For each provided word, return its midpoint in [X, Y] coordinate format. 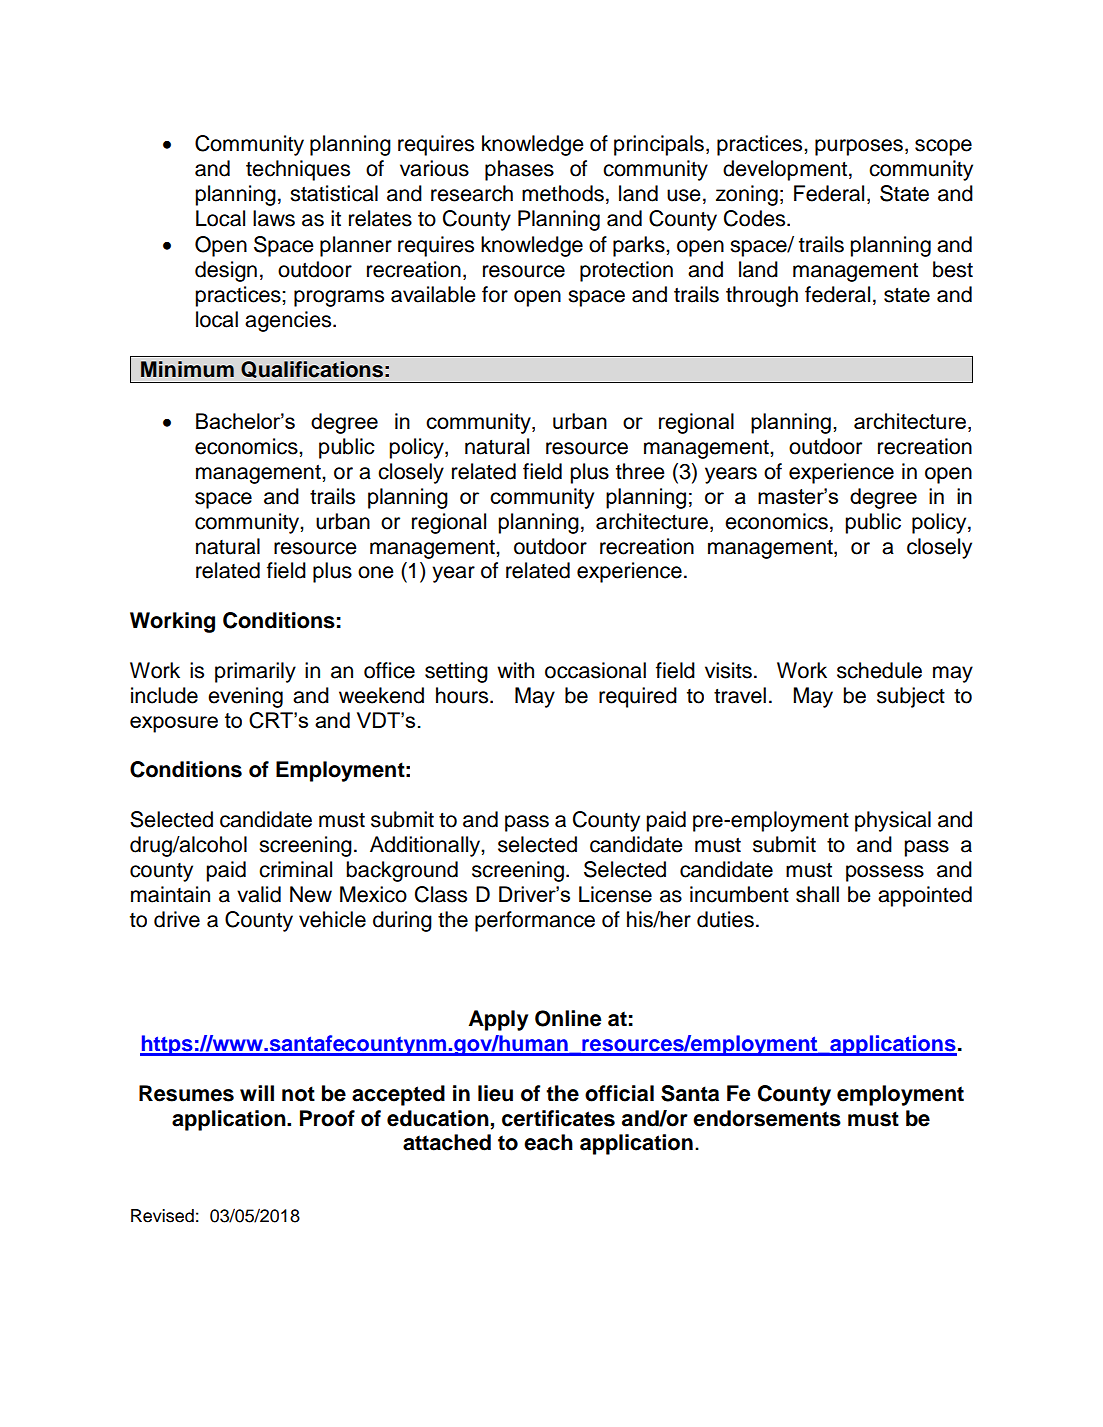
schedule [879, 670]
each [548, 1142]
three [640, 471]
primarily [255, 672]
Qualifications [312, 369]
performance [535, 921]
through [762, 296]
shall [817, 894]
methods [563, 193]
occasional [595, 670]
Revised [162, 1216]
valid [259, 894]
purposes [859, 147]
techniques [298, 170]
